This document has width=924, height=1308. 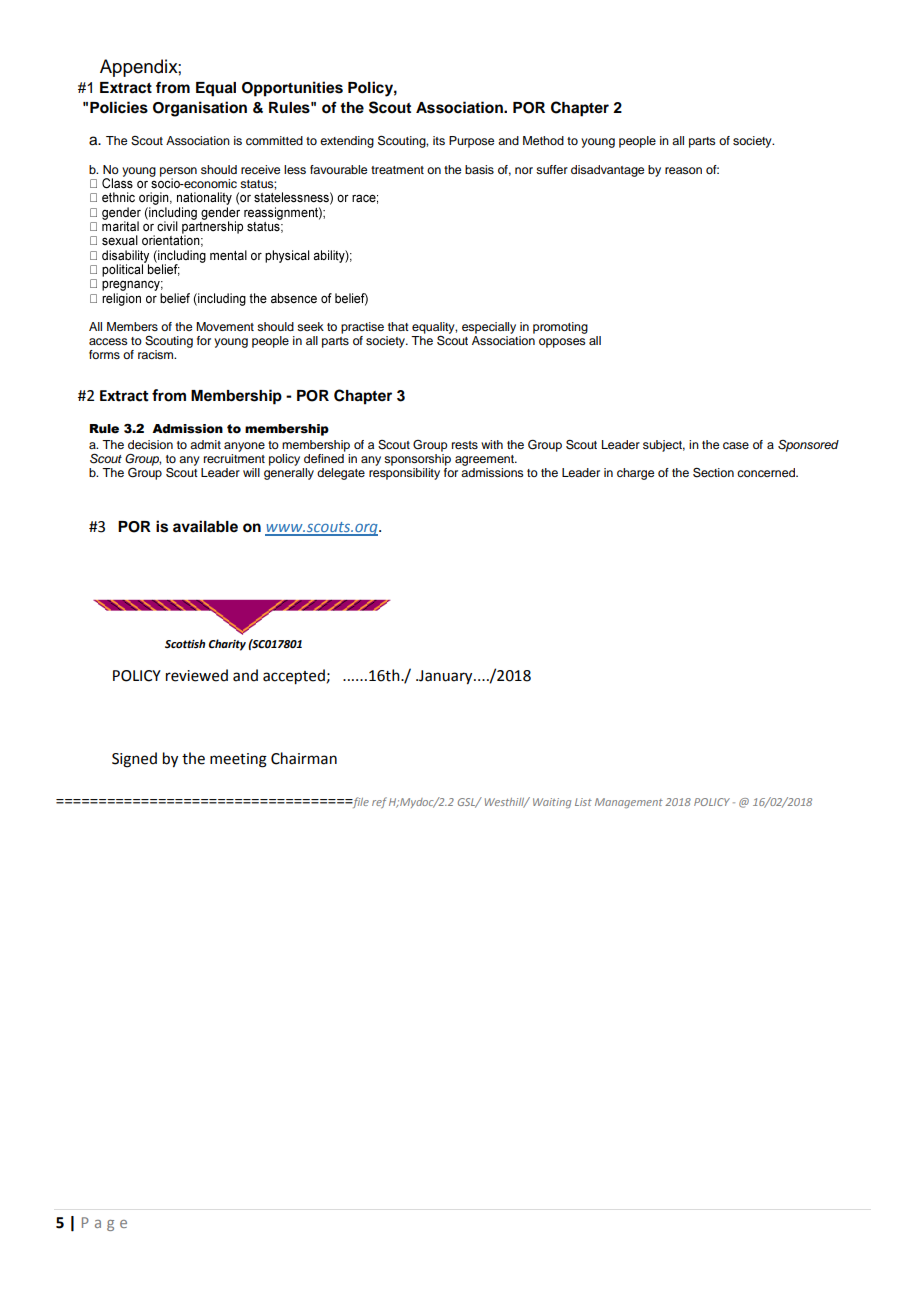 I want to click on ref, so click(x=379, y=802).
